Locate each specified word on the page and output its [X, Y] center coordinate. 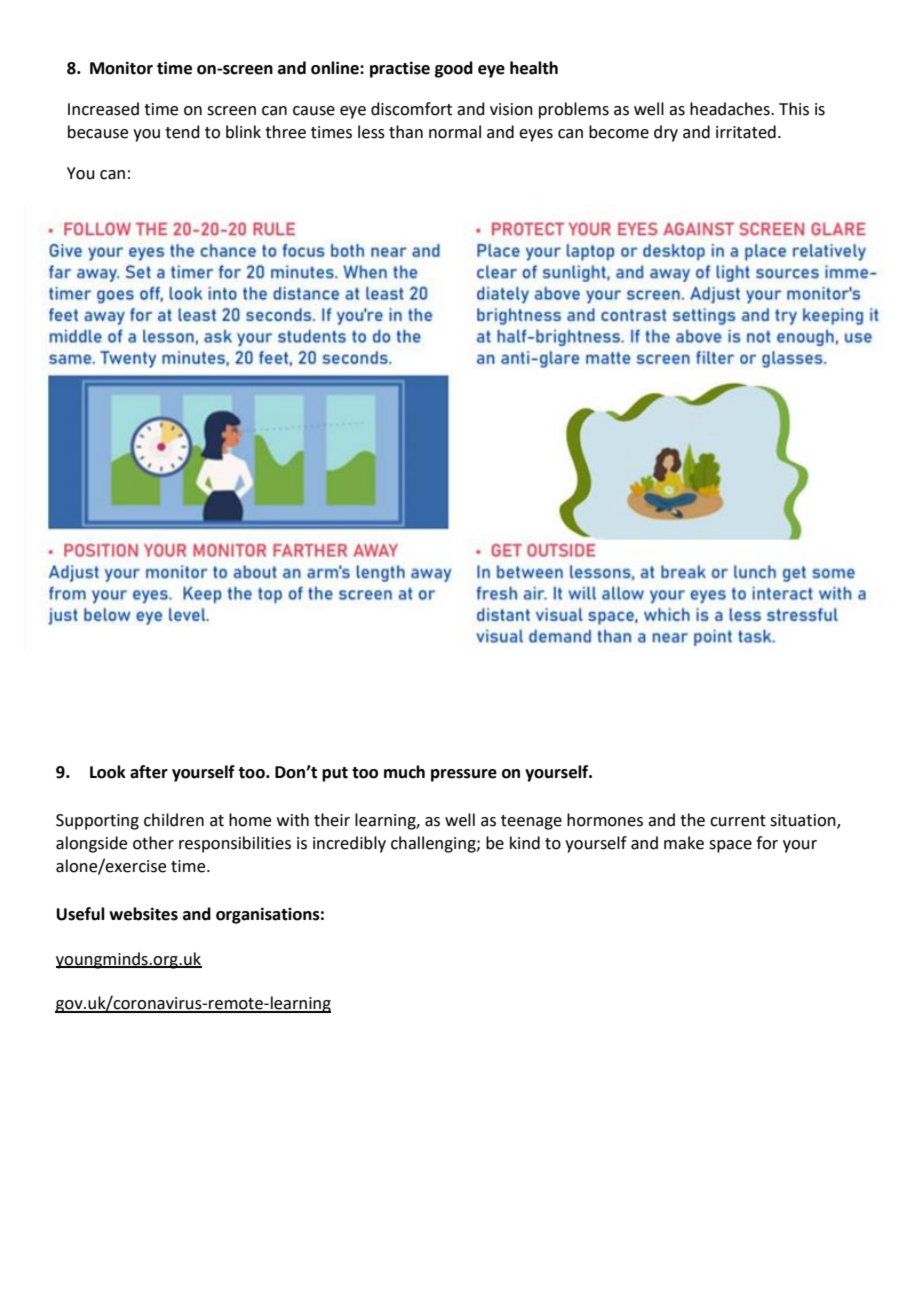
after [149, 772]
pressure [464, 775]
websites [143, 914]
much [404, 772]
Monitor [121, 68]
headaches [731, 109]
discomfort [411, 109]
